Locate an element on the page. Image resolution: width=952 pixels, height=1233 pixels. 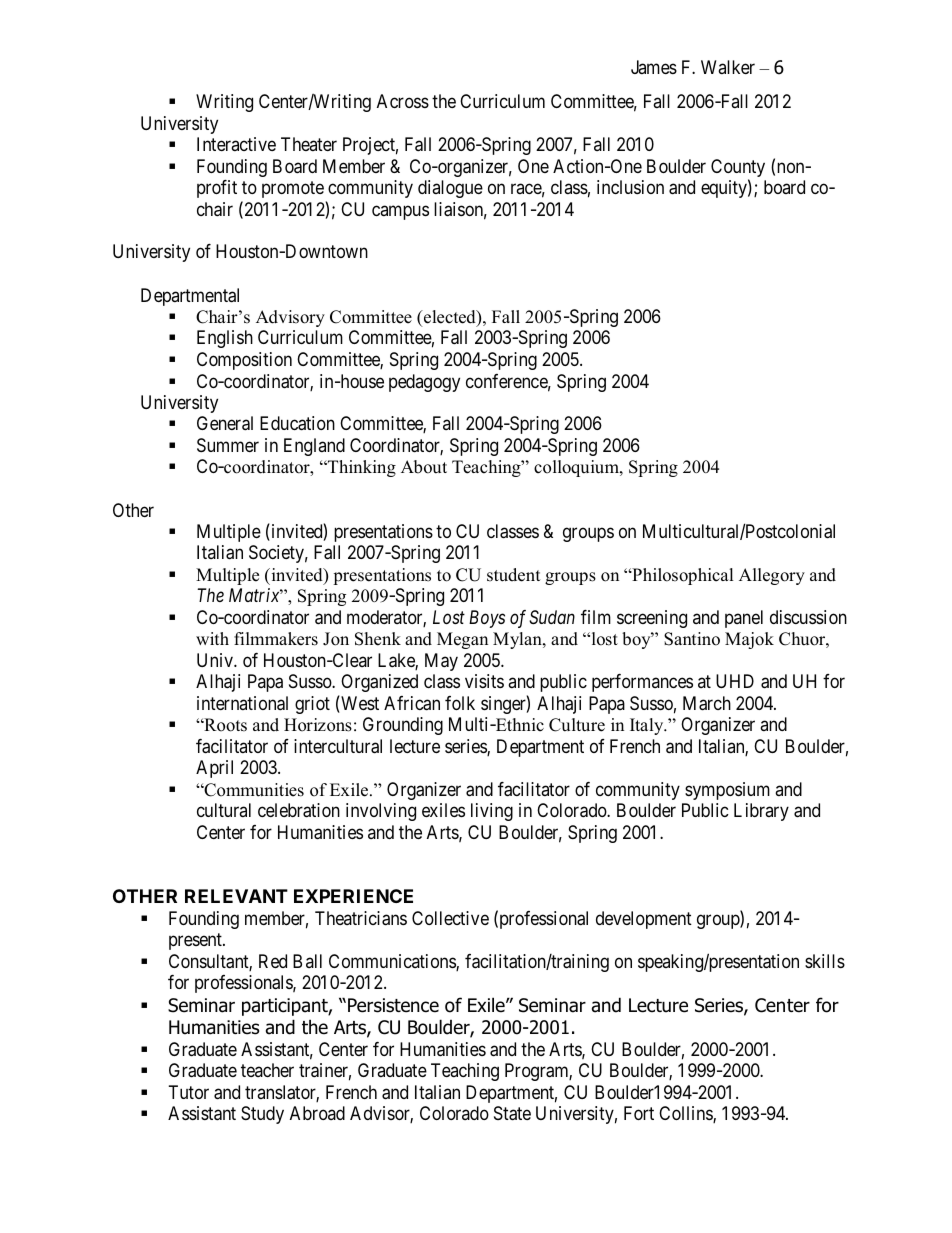
Collins is located at coordinates (686, 1114).
